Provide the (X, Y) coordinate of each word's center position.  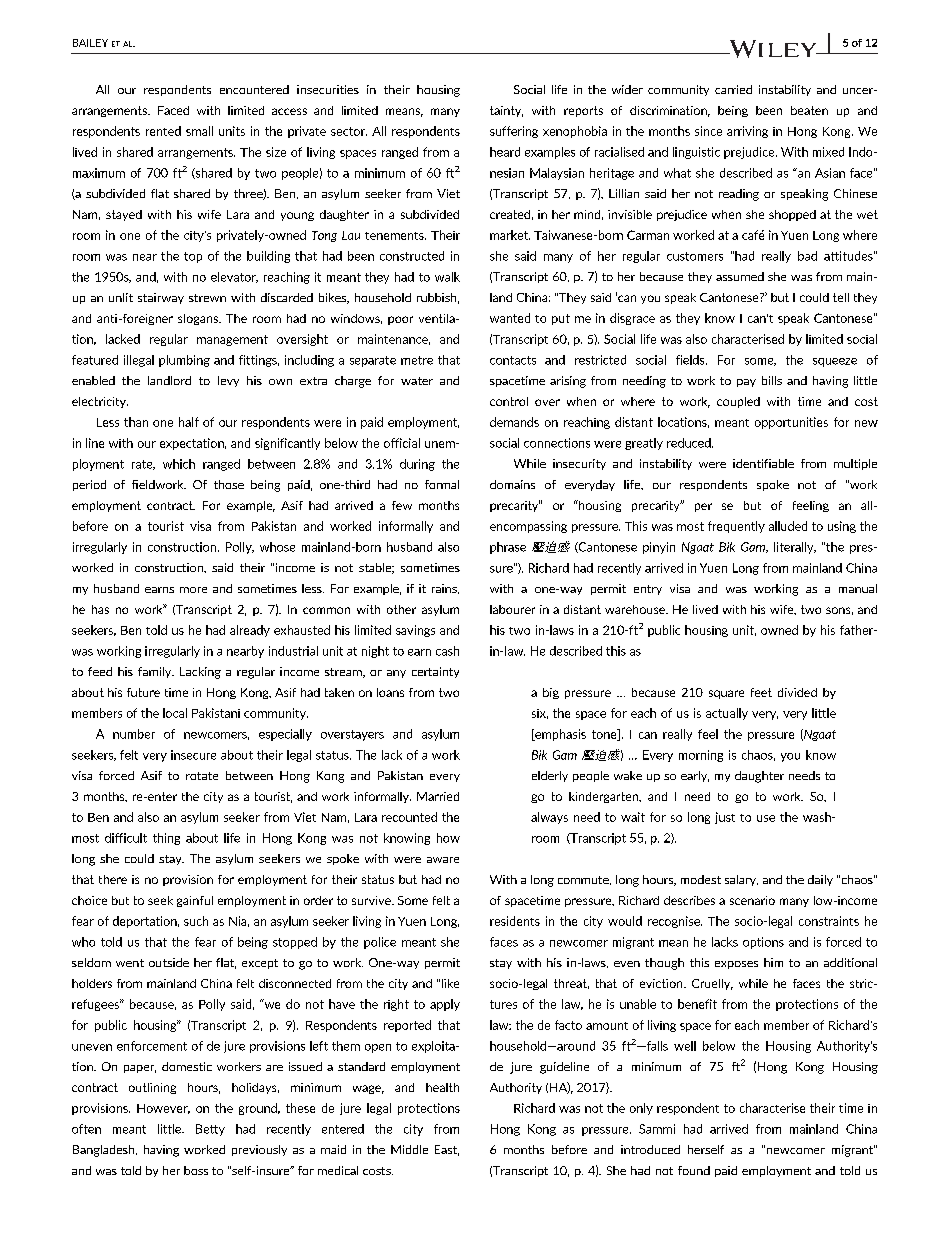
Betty (210, 1130)
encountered (254, 89)
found (694, 1170)
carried (733, 89)
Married (438, 796)
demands (514, 422)
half (189, 422)
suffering (514, 132)
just (725, 818)
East (447, 1150)
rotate (202, 776)
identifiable (763, 463)
